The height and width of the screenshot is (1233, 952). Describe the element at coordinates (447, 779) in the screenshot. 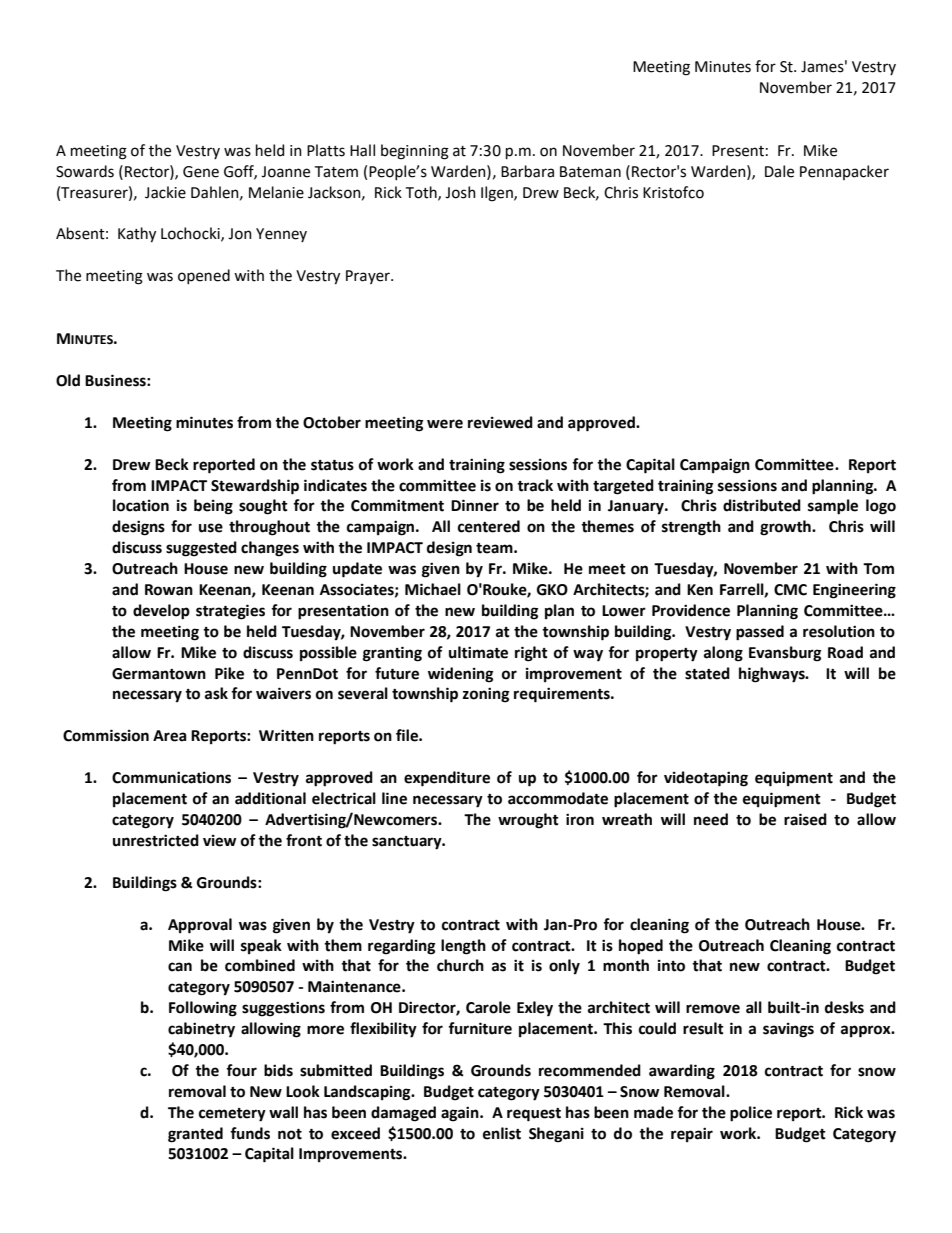

I see `expenditure` at that location.
